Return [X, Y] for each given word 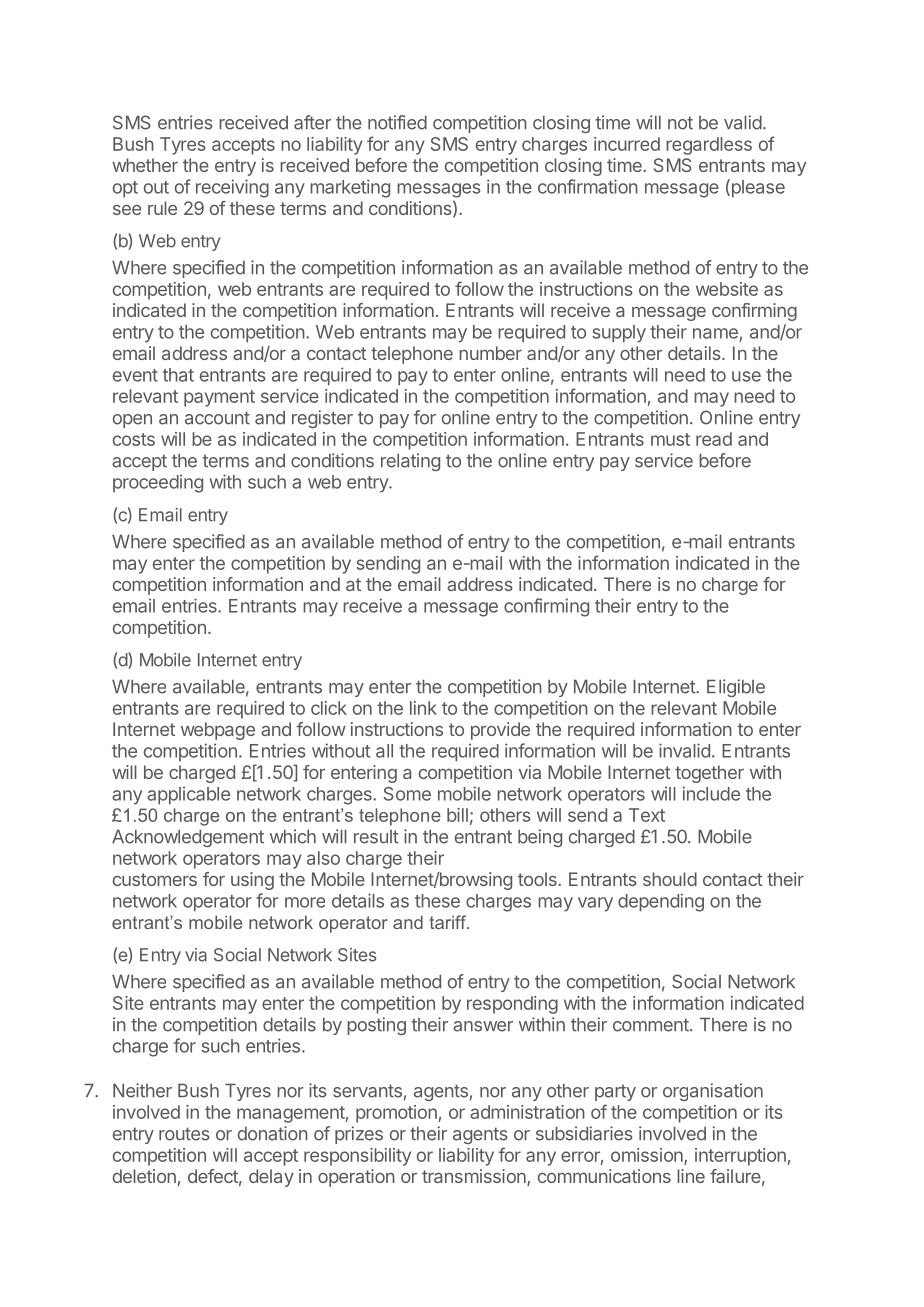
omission [648, 1156]
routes [184, 1134]
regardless [709, 146]
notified [397, 122]
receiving [232, 188]
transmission [475, 1177]
